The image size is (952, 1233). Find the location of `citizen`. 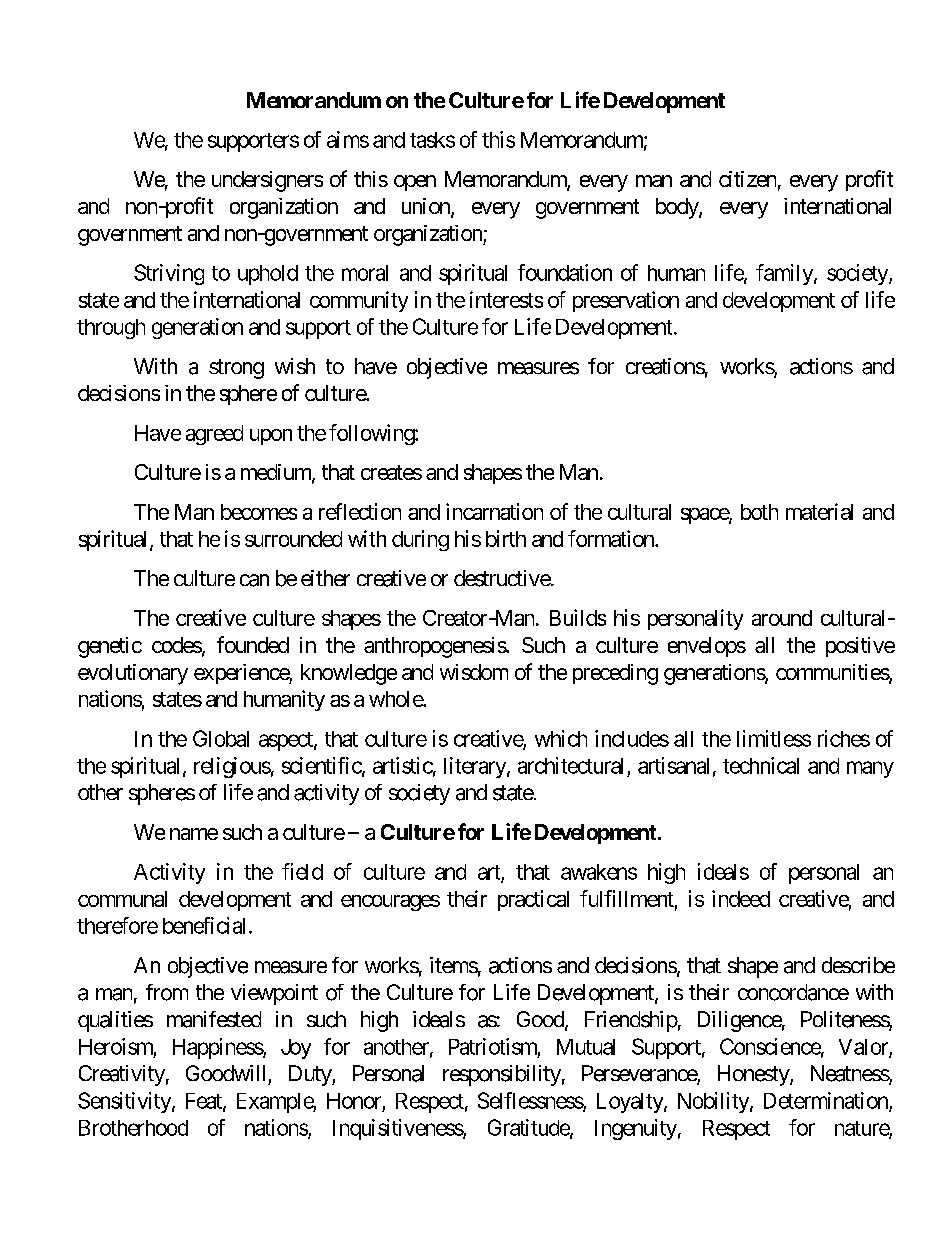

citizen is located at coordinates (747, 179).
